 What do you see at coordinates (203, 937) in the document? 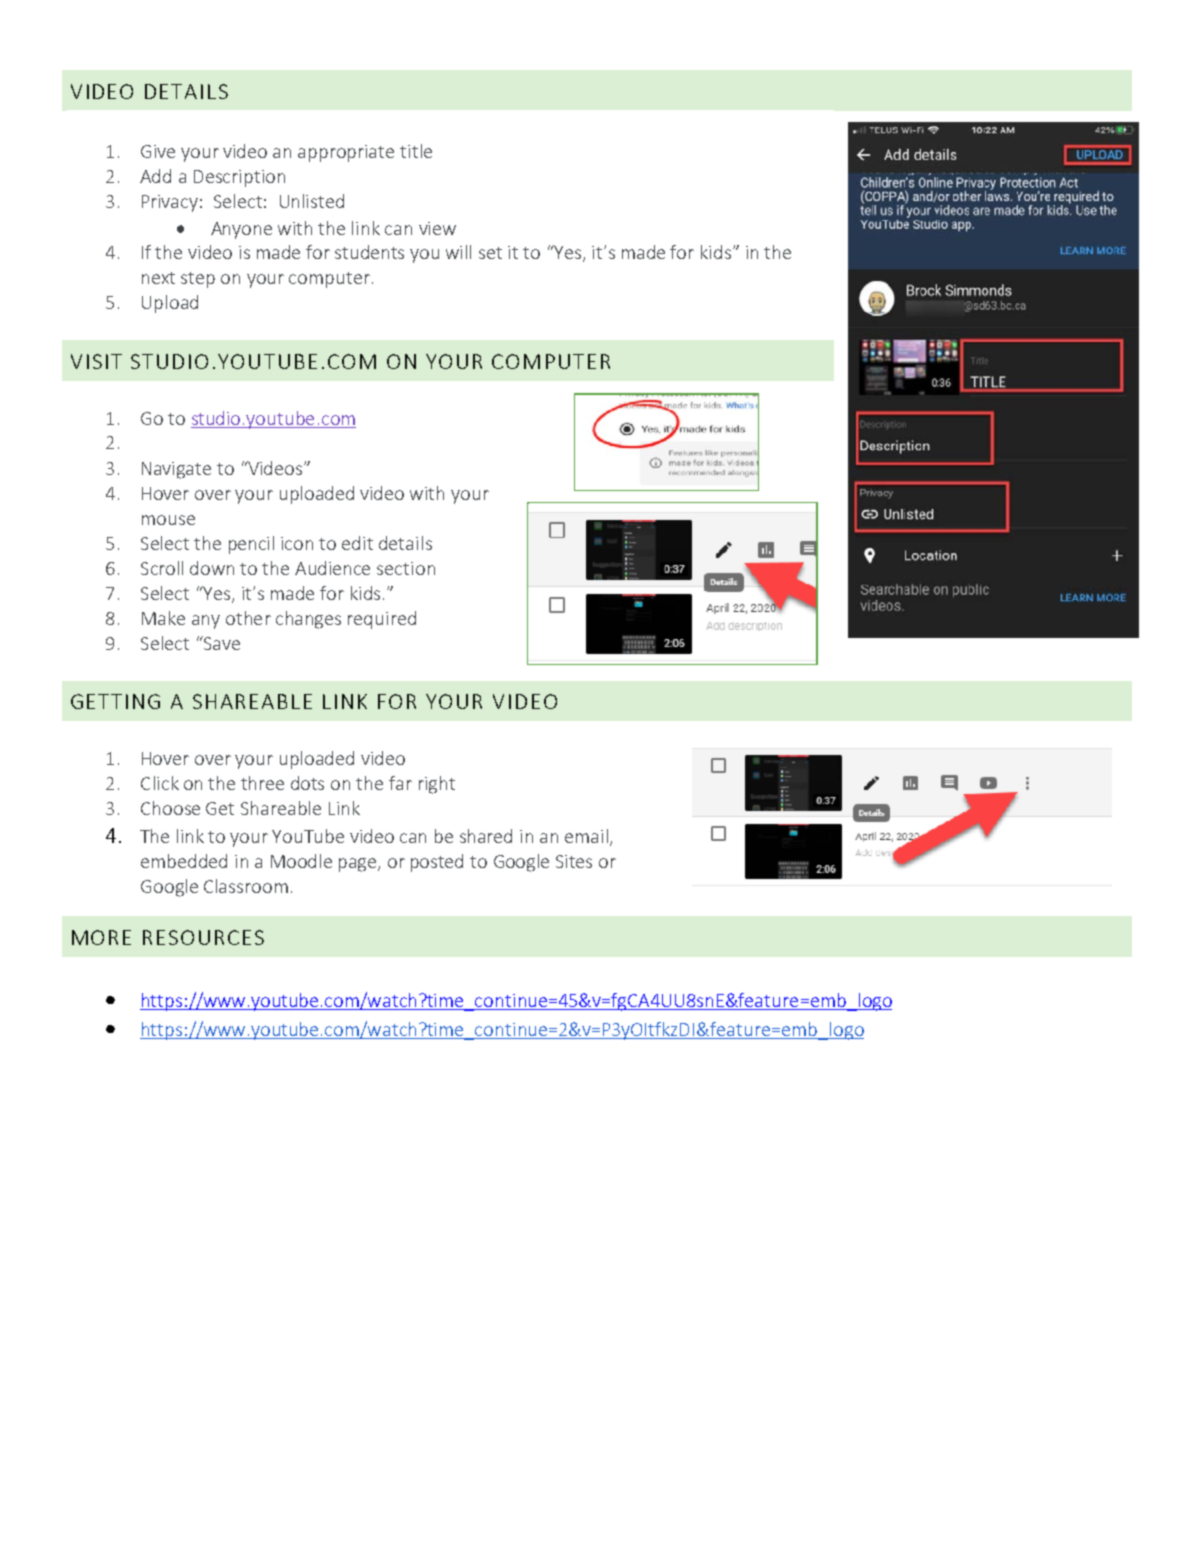
I see `RESOURCES` at bounding box center [203, 937].
